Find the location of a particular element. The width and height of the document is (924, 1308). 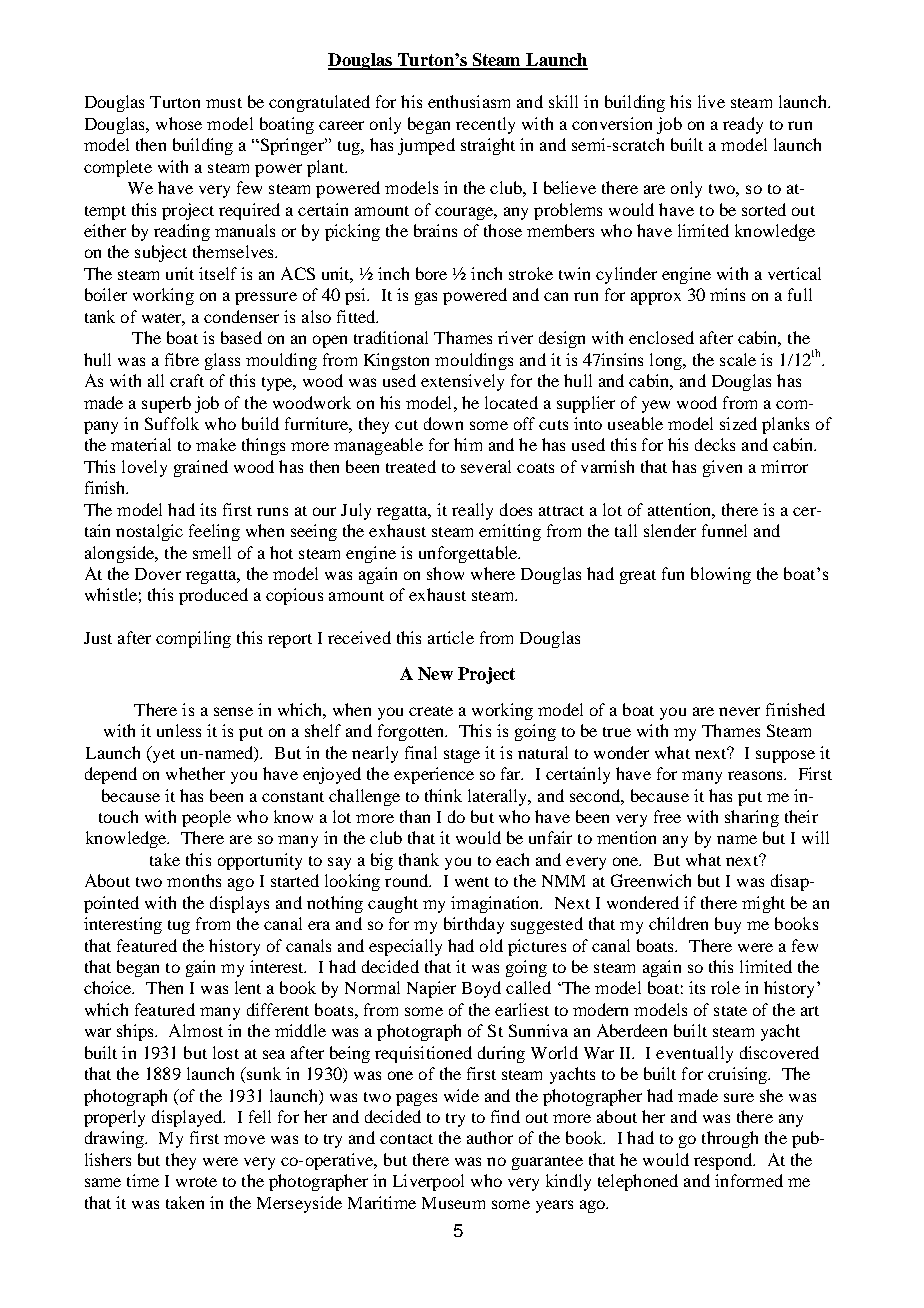

buy is located at coordinates (728, 925).
